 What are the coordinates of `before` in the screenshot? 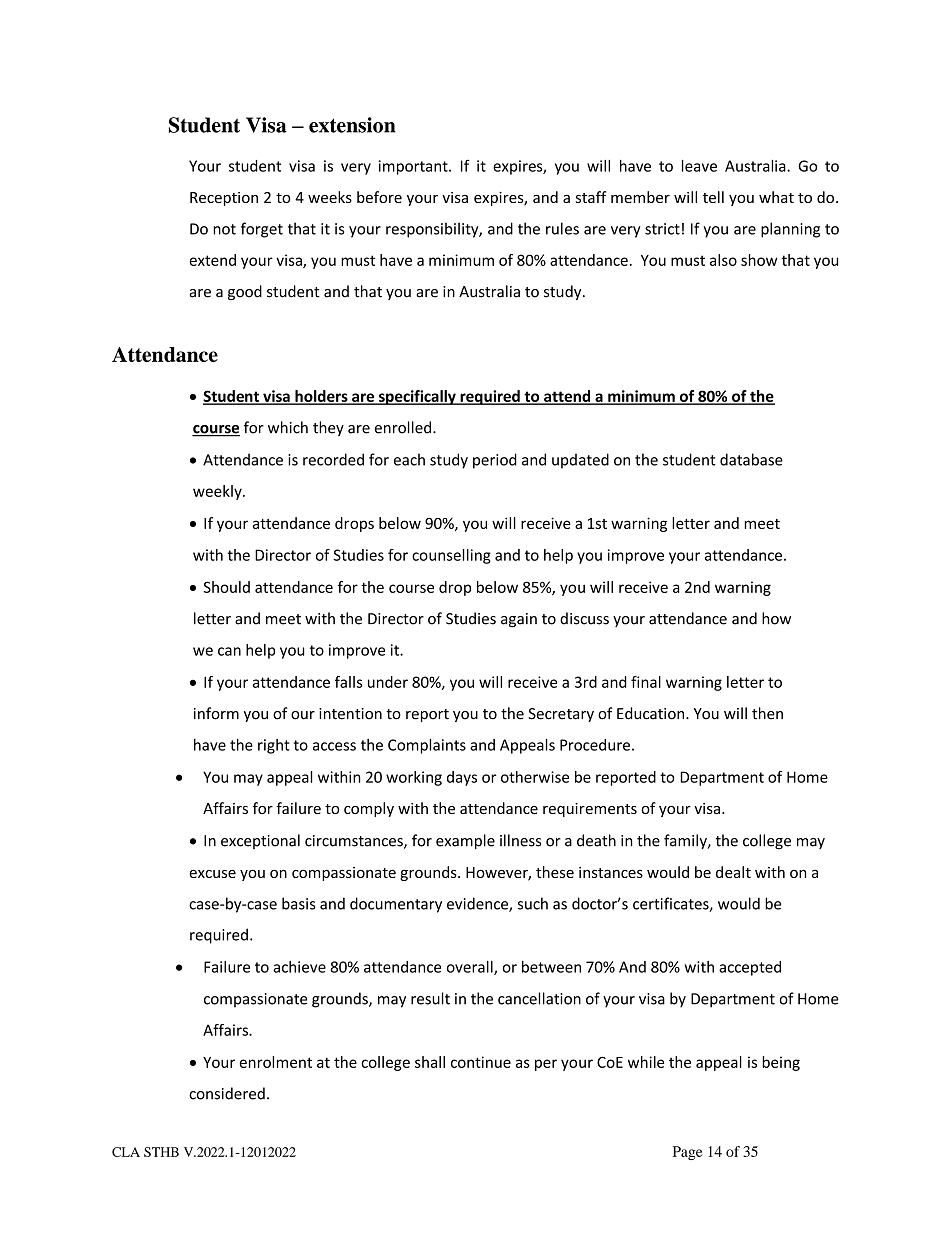 It's located at (379, 197).
